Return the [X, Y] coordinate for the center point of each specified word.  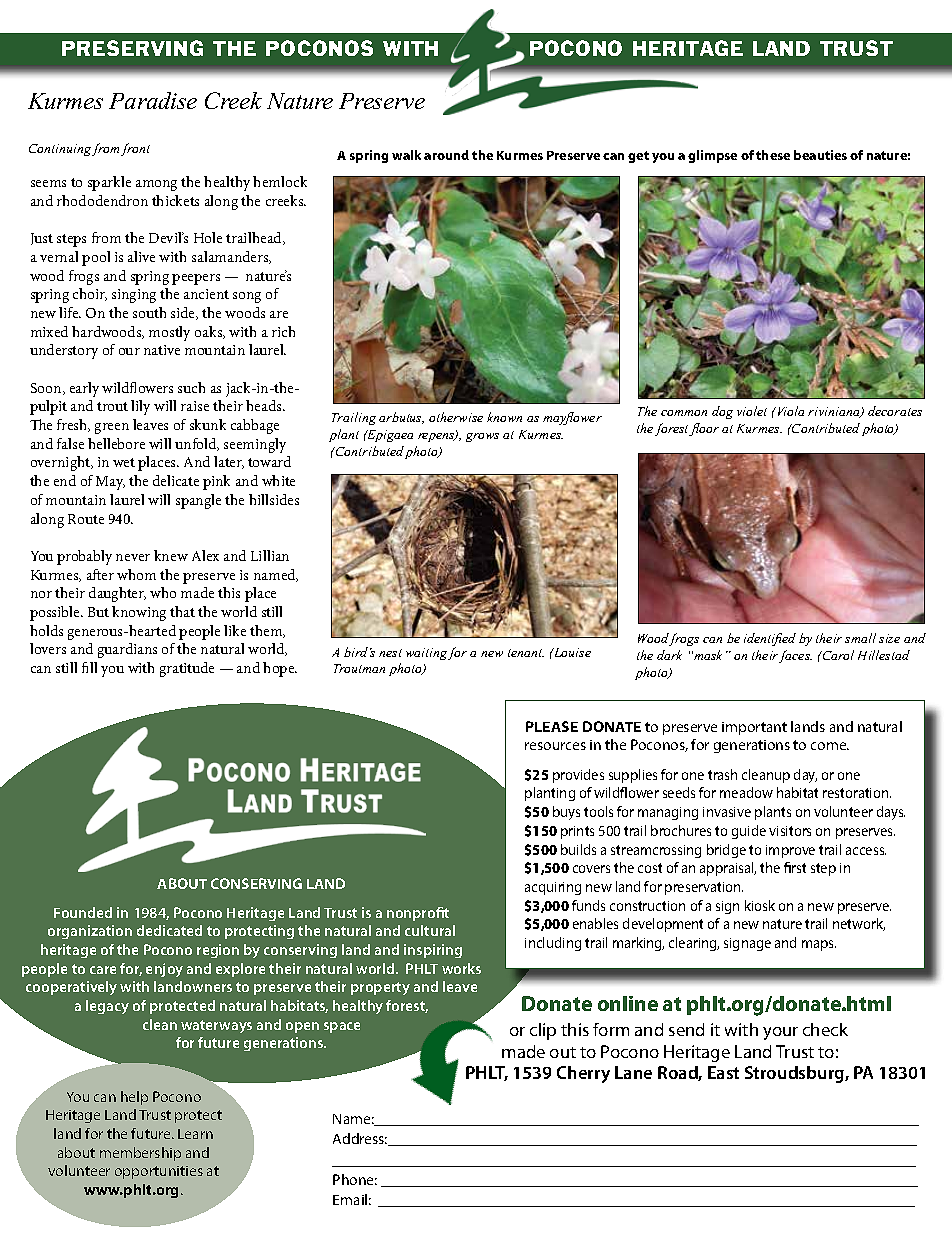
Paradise [153, 100]
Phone [355, 1179]
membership [140, 1154]
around [446, 155]
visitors [790, 831]
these [773, 155]
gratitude [187, 669]
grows [482, 437]
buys [566, 813]
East [723, 1072]
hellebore [116, 443]
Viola [789, 411]
